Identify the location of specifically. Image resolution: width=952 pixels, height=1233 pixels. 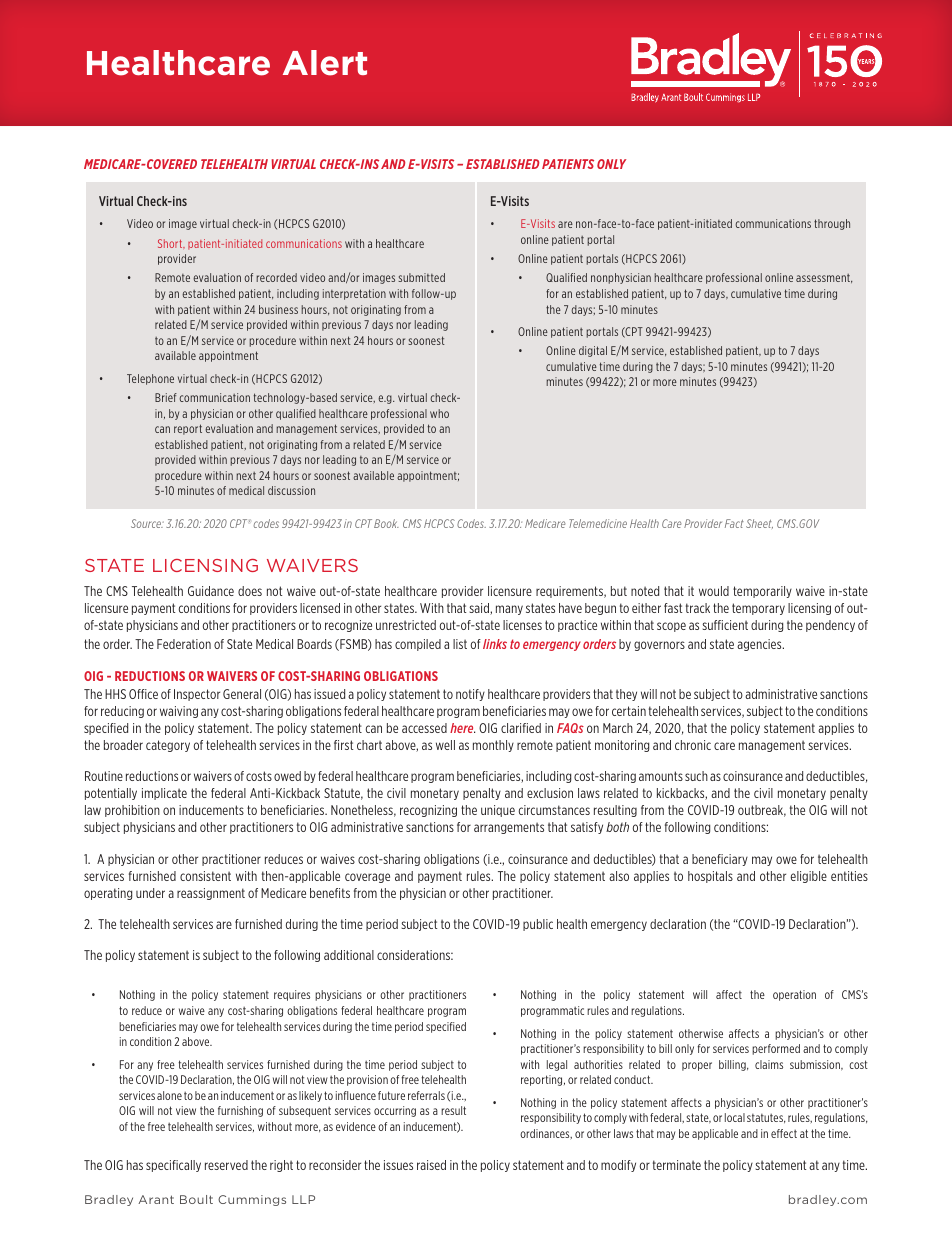
(173, 1166).
